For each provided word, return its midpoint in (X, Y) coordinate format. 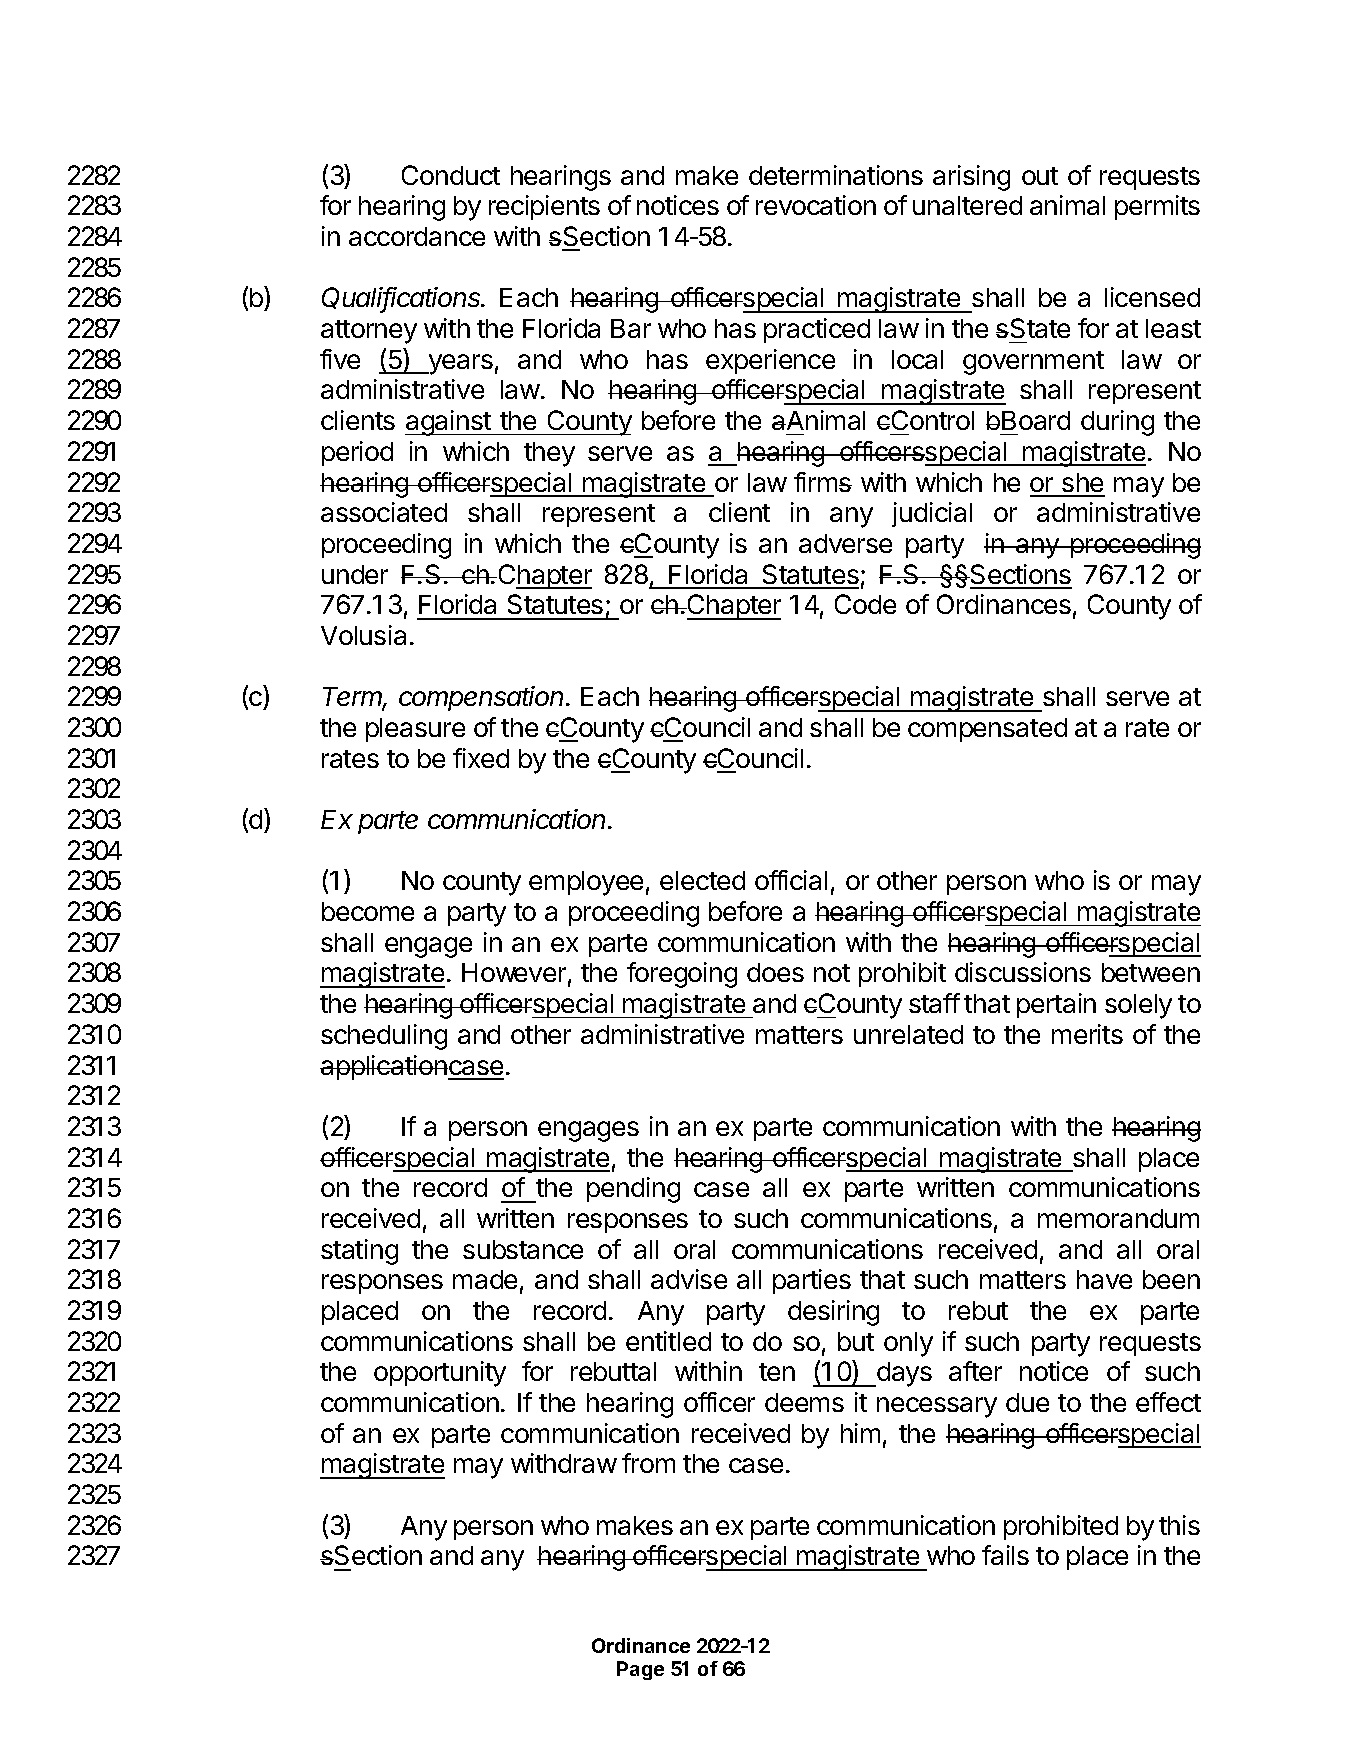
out (1040, 176)
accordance (417, 236)
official (791, 880)
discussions (1023, 972)
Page (640, 1670)
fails (1005, 1555)
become (368, 911)
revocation (816, 205)
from (648, 1463)
